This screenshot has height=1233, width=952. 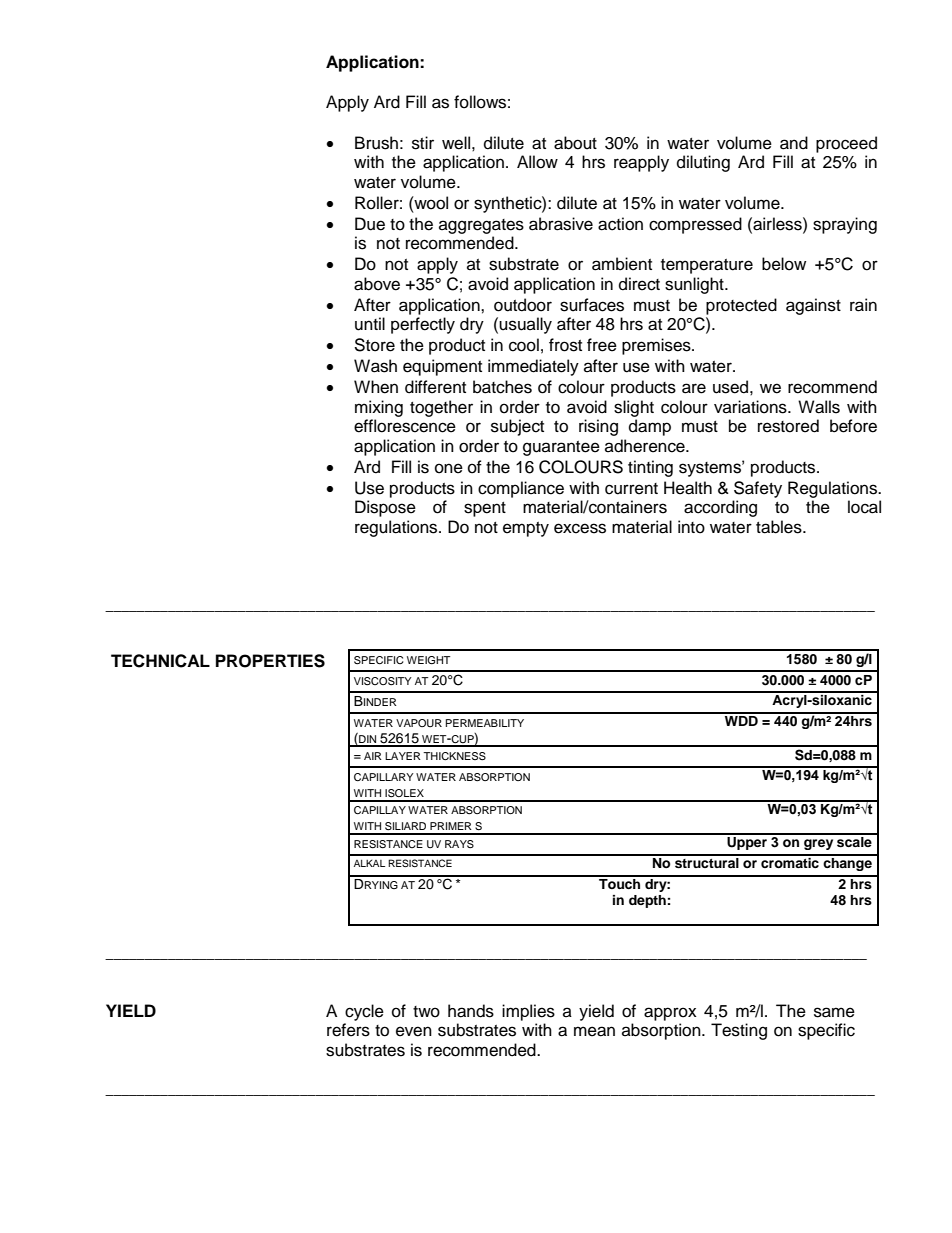 What do you see at coordinates (758, 489) in the screenshot?
I see `Safety` at bounding box center [758, 489].
